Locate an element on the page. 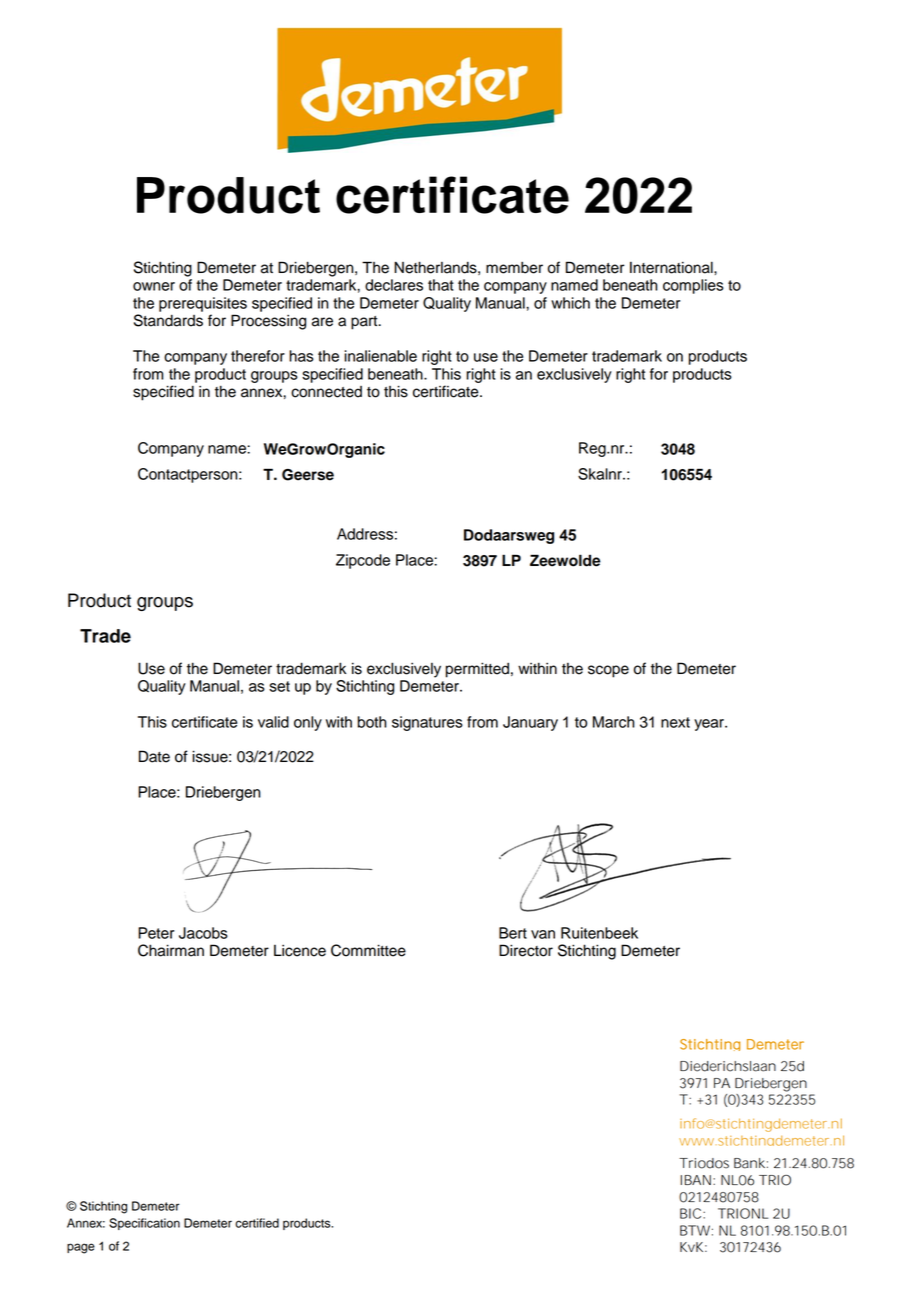 This image has width=924, height=1309. Specification is located at coordinates (144, 1224).
